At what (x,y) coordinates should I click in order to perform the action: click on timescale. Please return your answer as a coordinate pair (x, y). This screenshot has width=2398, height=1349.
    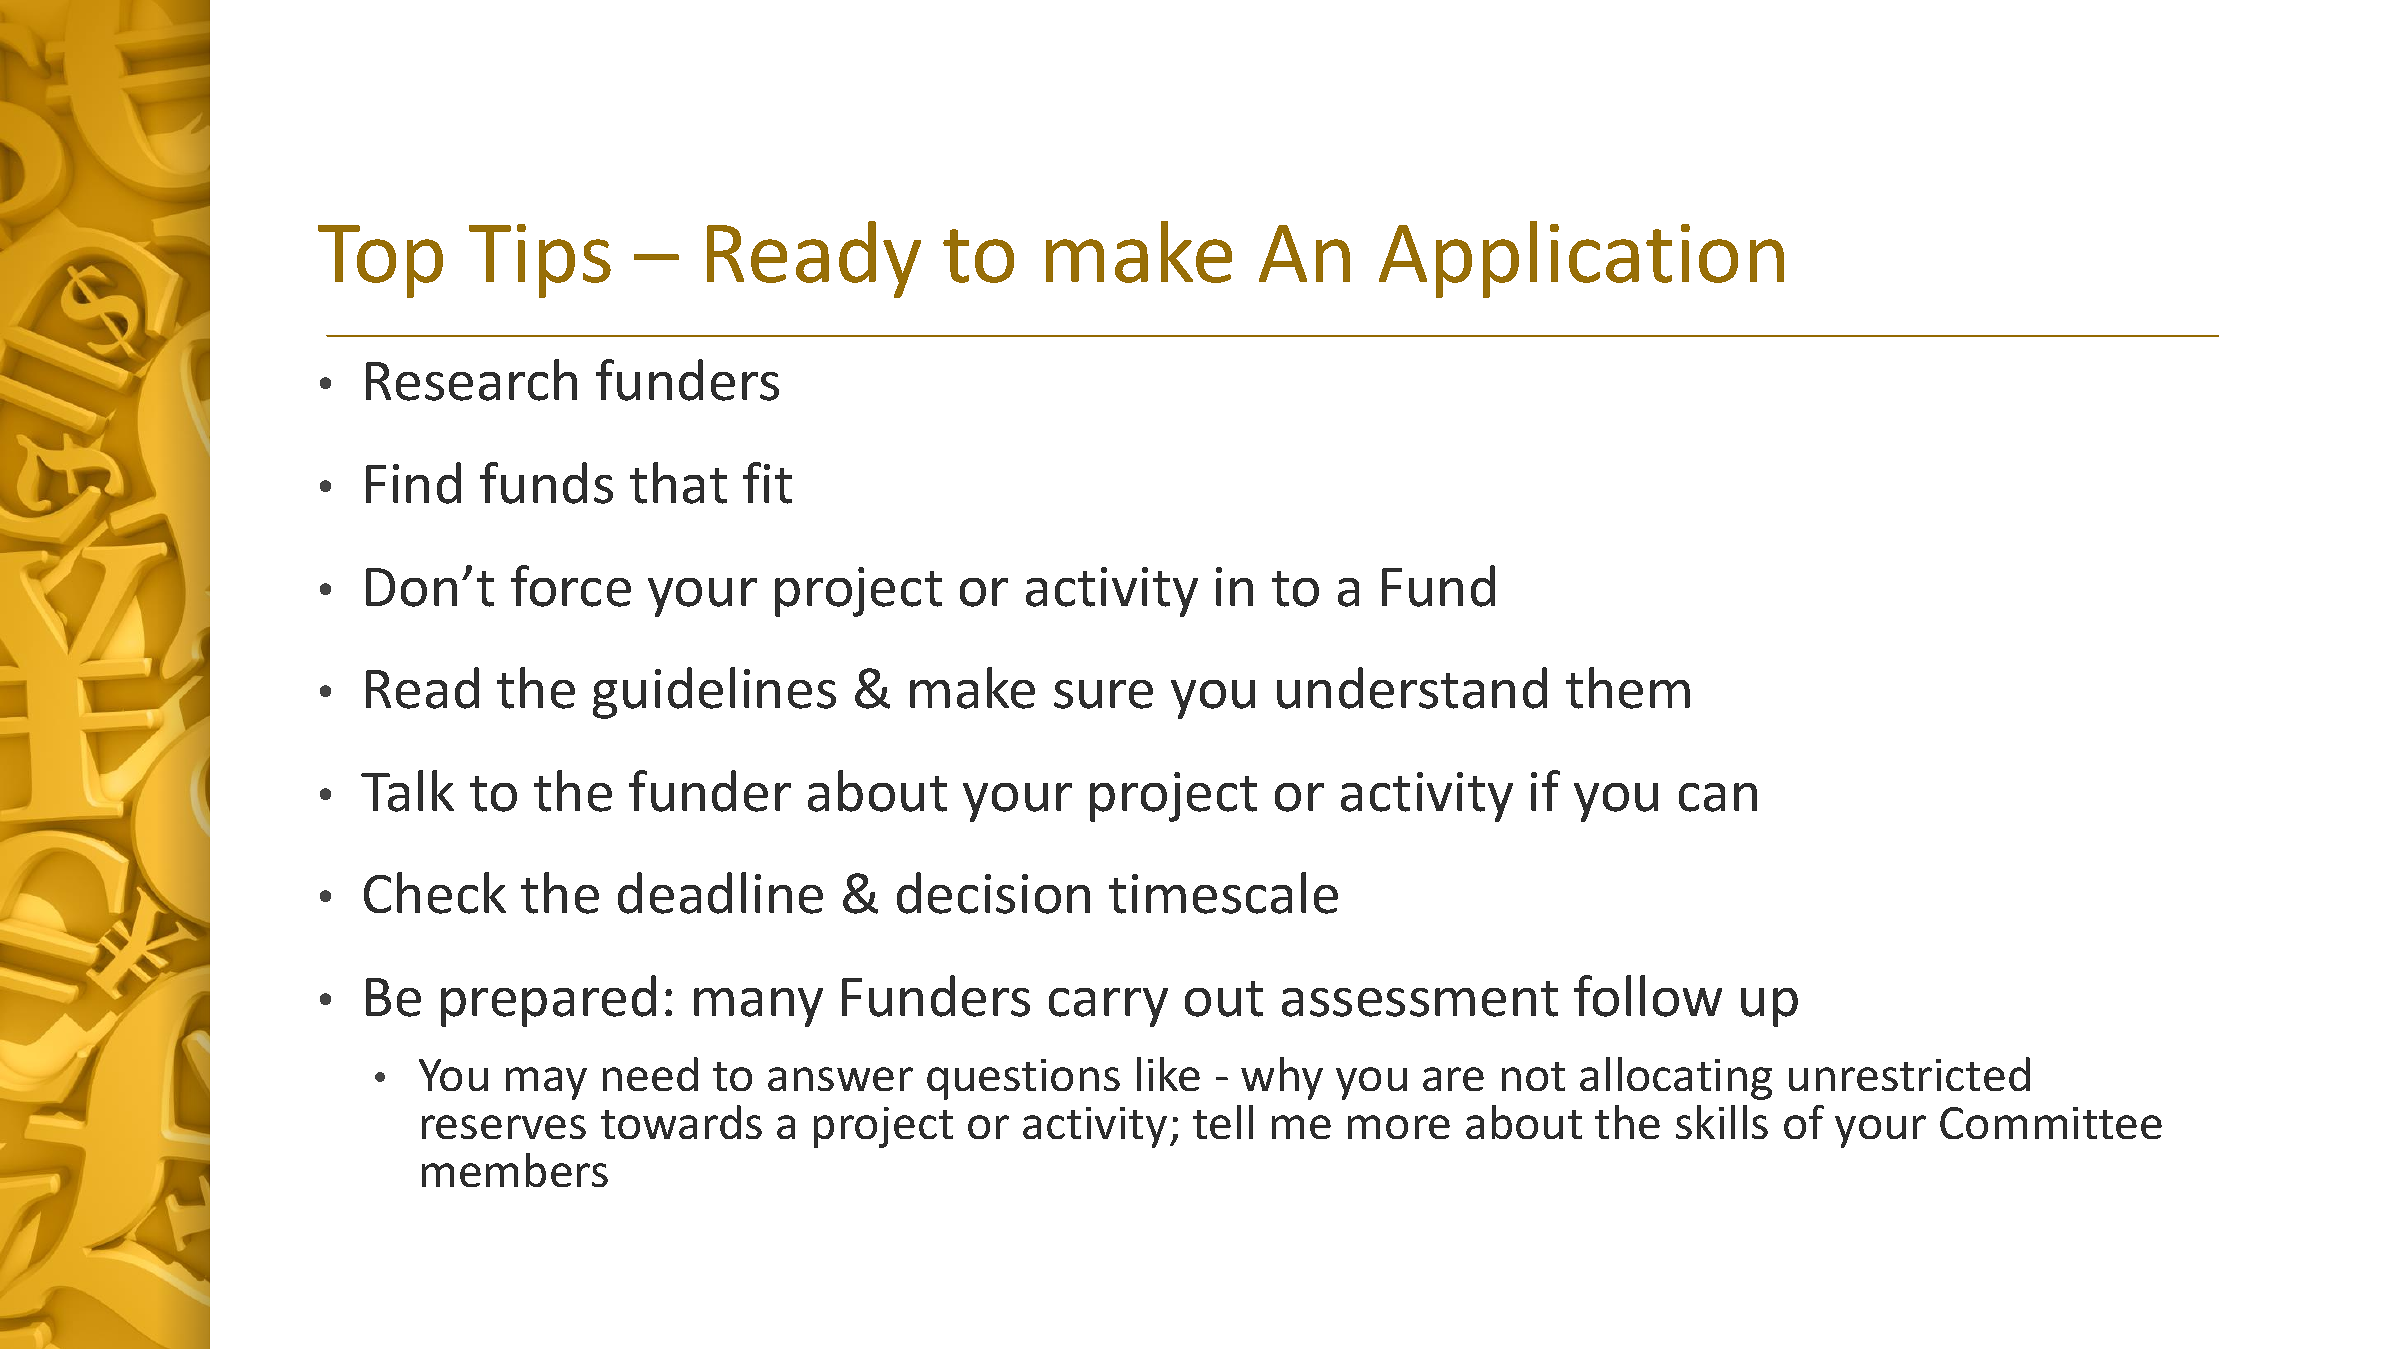
    Looking at the image, I should click on (1223, 893).
